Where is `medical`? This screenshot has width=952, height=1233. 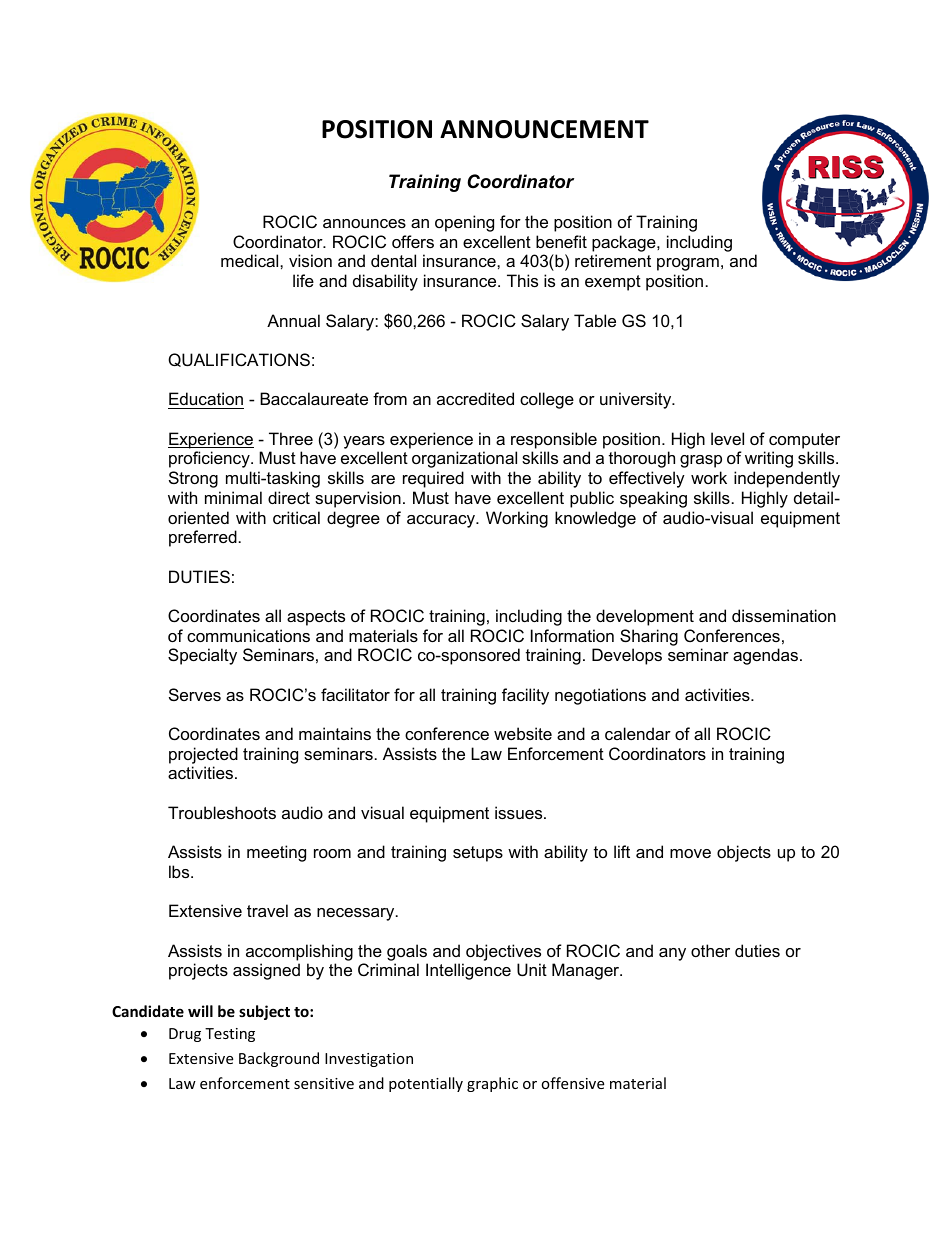 medical is located at coordinates (251, 260).
